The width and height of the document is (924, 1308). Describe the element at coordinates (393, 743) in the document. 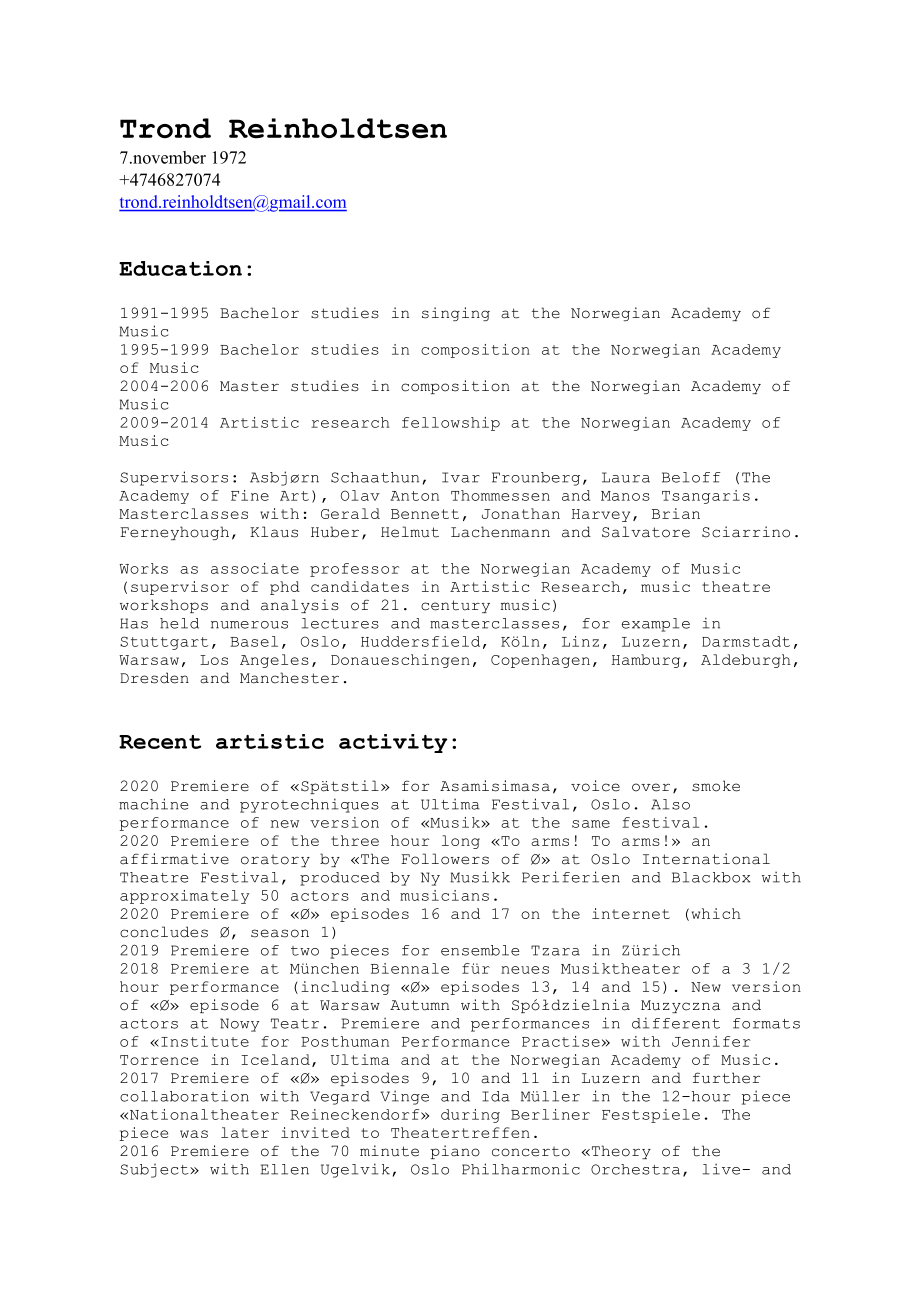

I see `activity` at that location.
